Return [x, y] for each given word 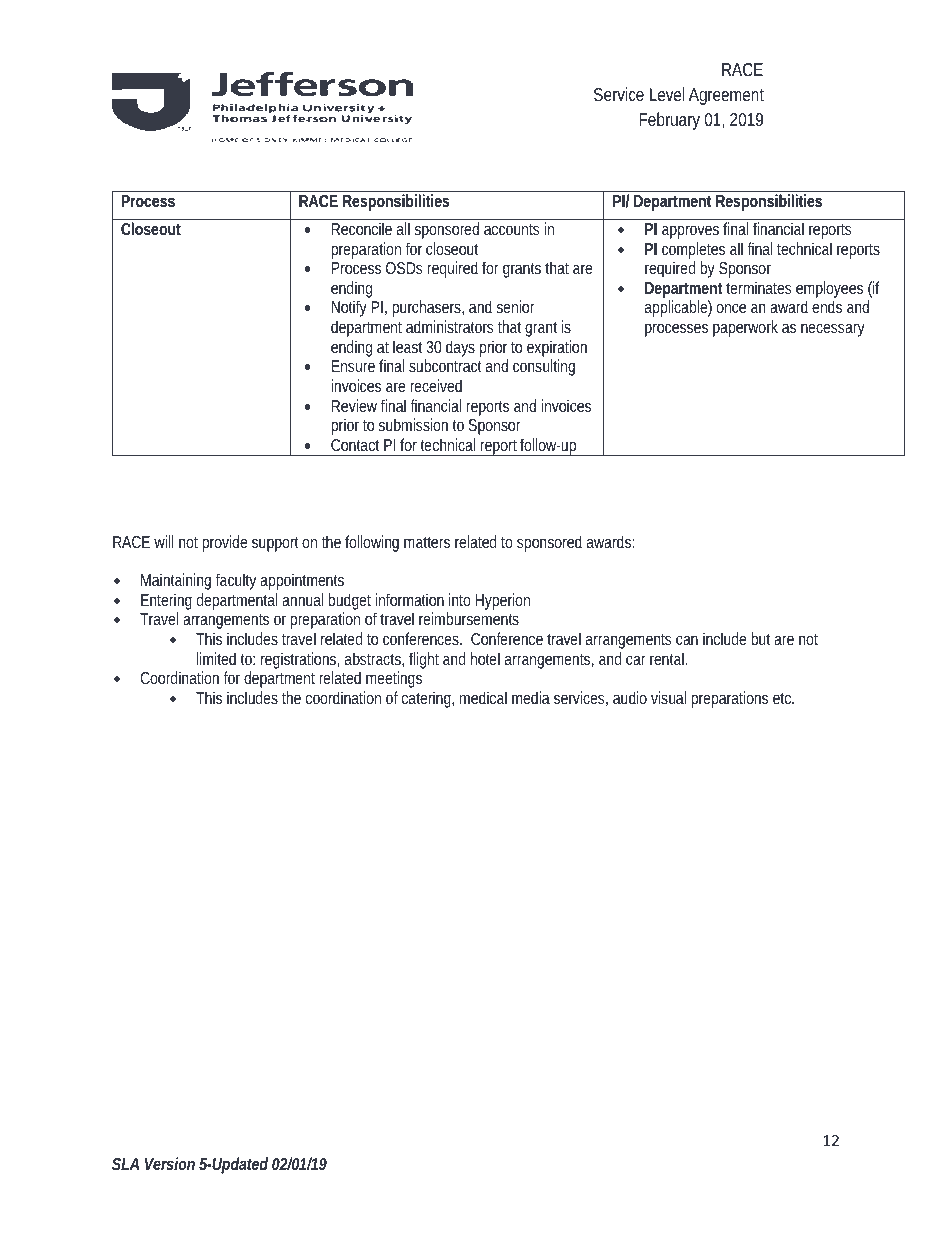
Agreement [726, 96]
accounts [512, 229]
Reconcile [362, 228]
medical [483, 697]
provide [224, 543]
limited [216, 658]
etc [783, 698]
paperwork [745, 328]
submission [413, 424]
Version [170, 1163]
